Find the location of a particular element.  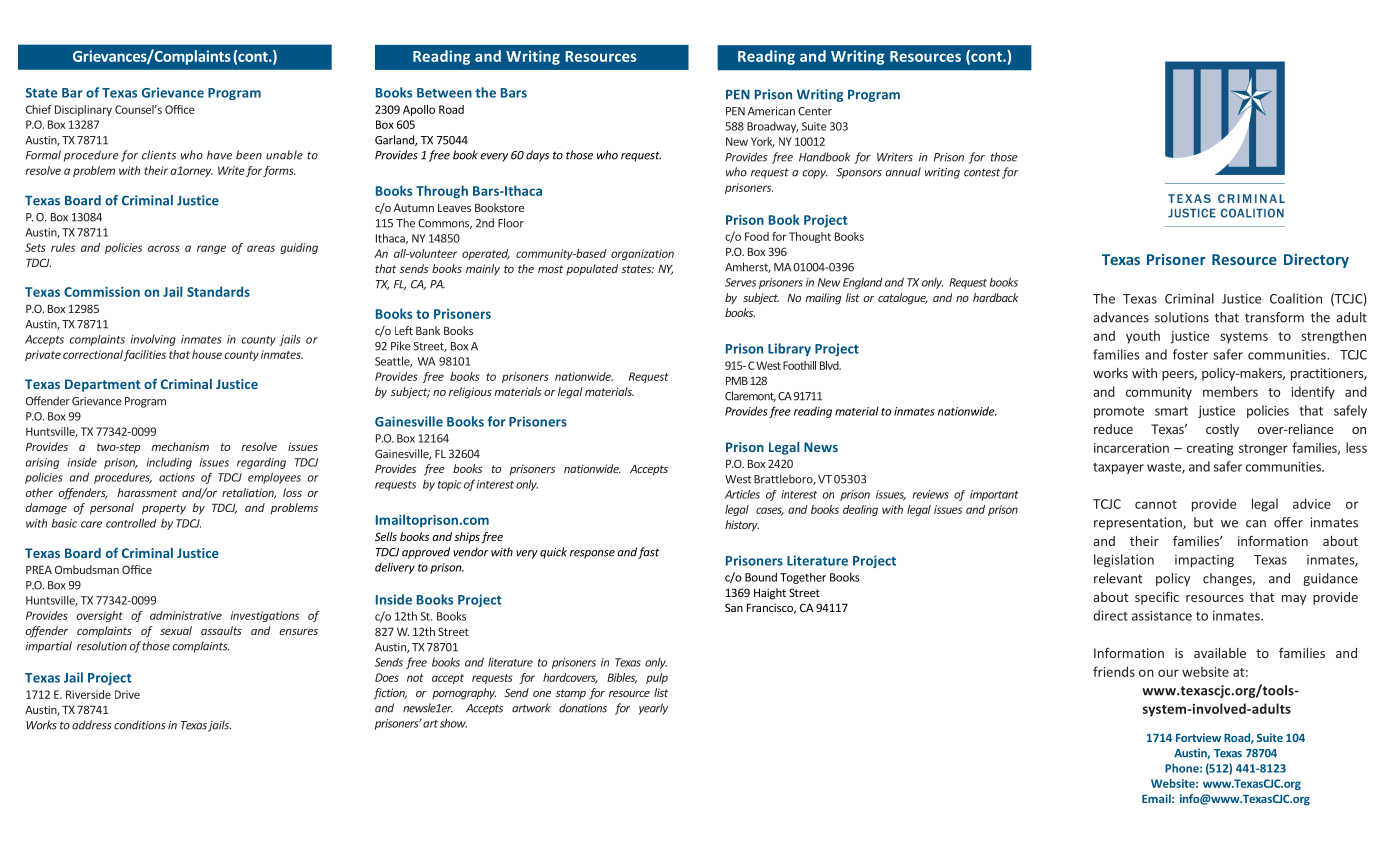

smart is located at coordinates (1171, 411).
